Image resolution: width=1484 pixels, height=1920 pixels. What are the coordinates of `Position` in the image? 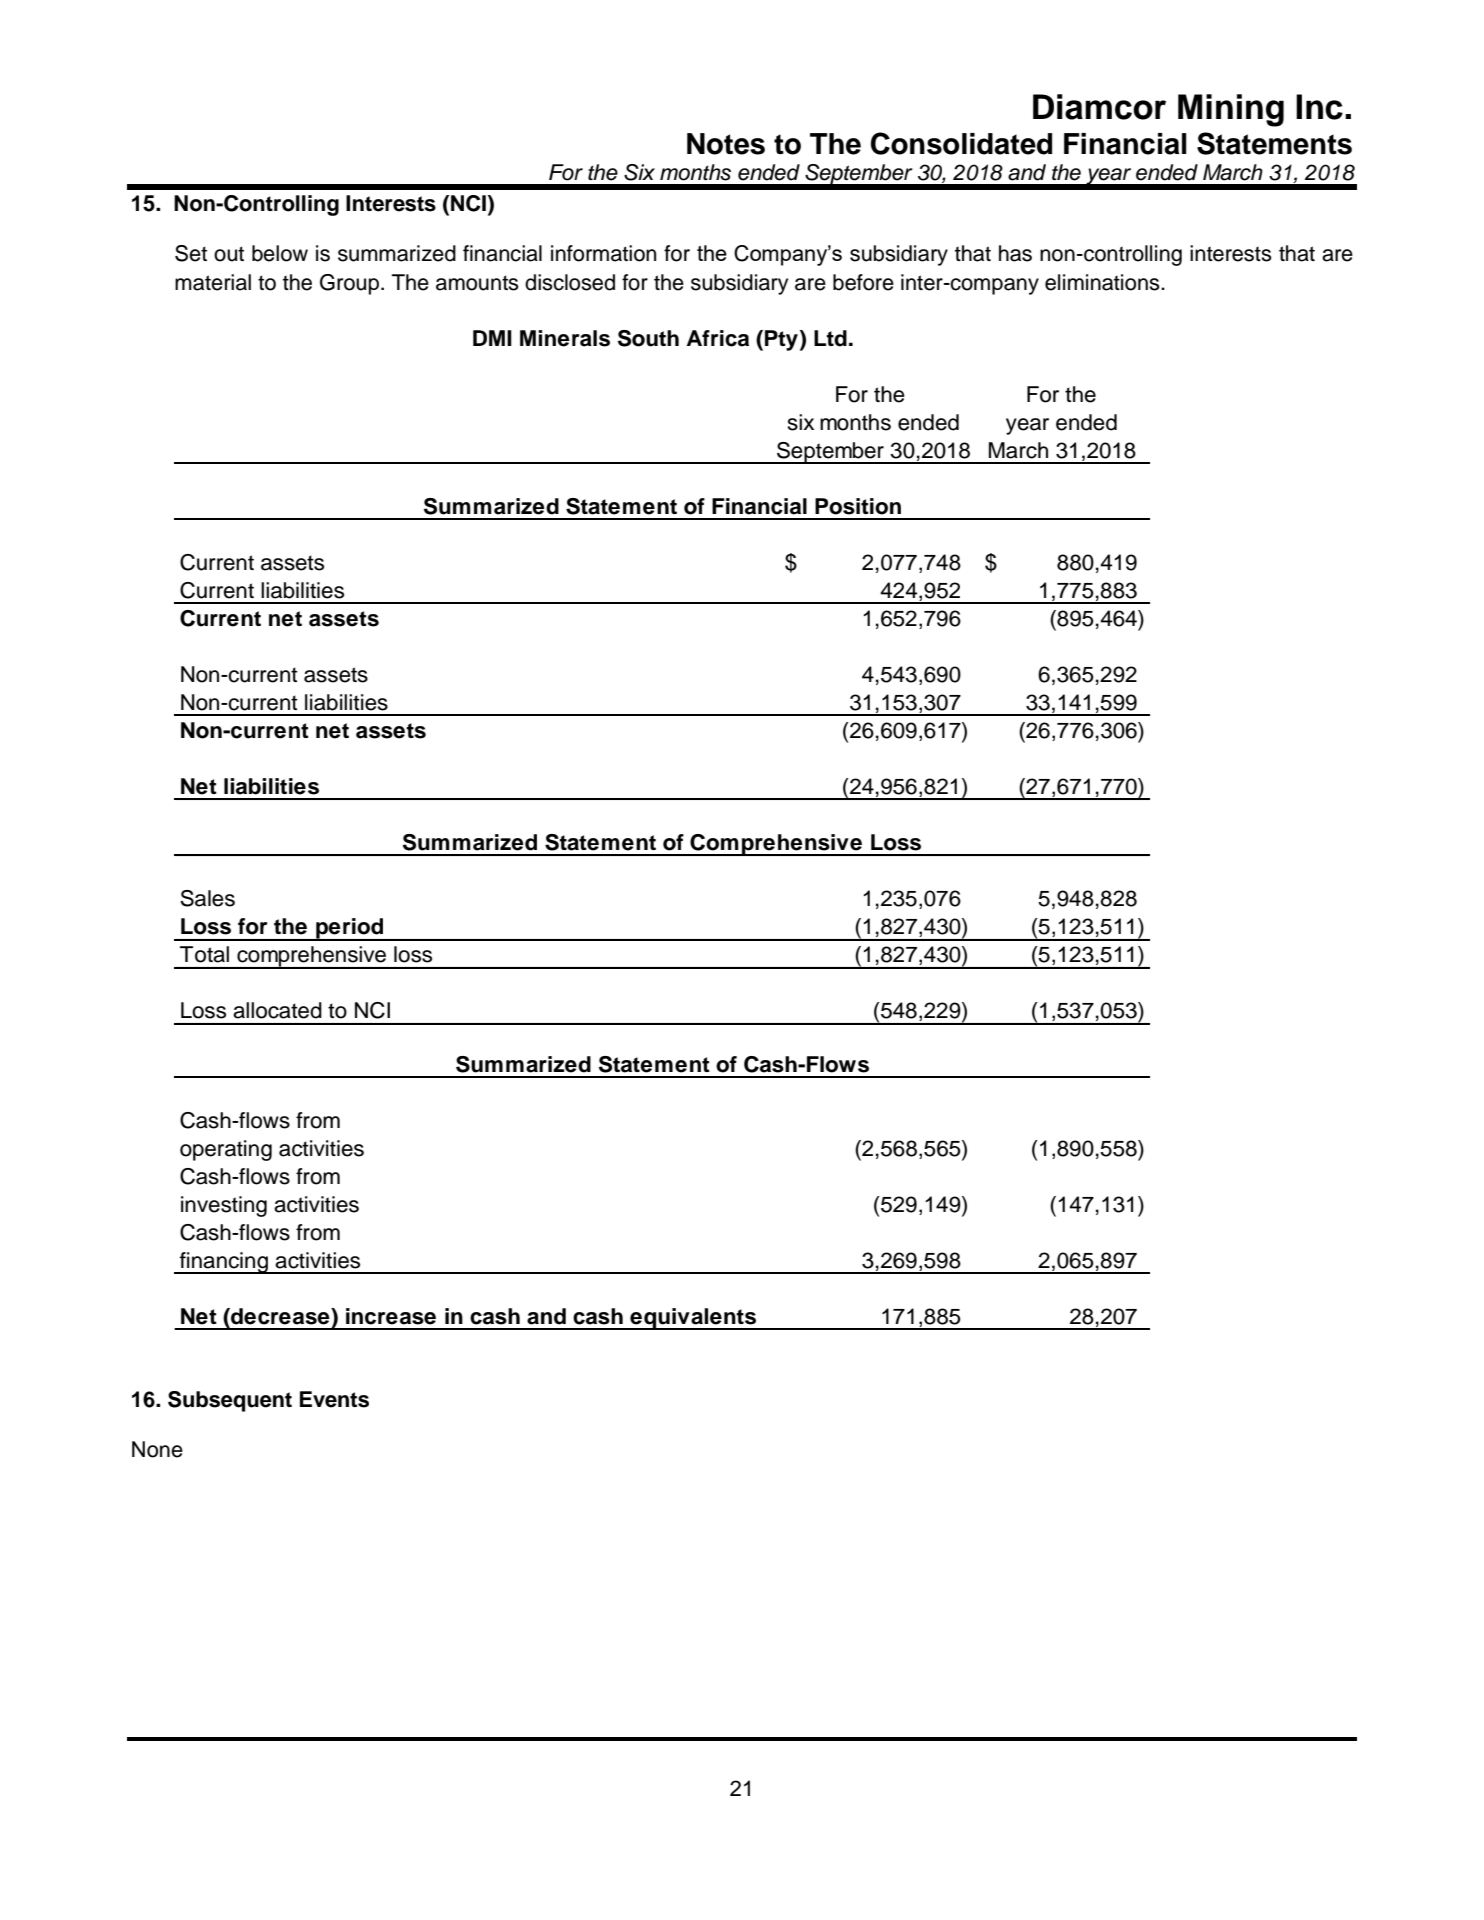 It's located at (858, 506).
